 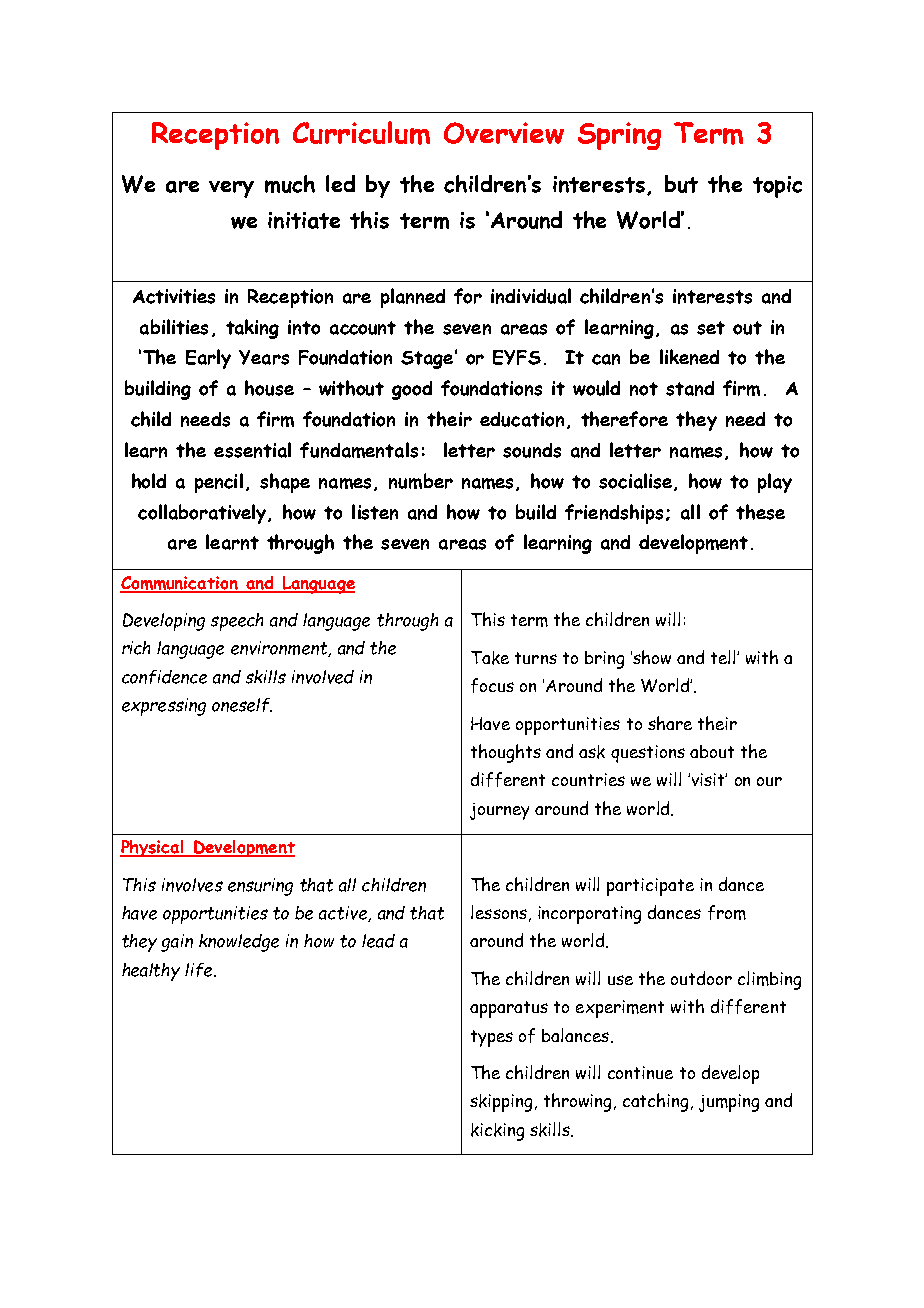 I want to click on very, so click(x=231, y=189).
